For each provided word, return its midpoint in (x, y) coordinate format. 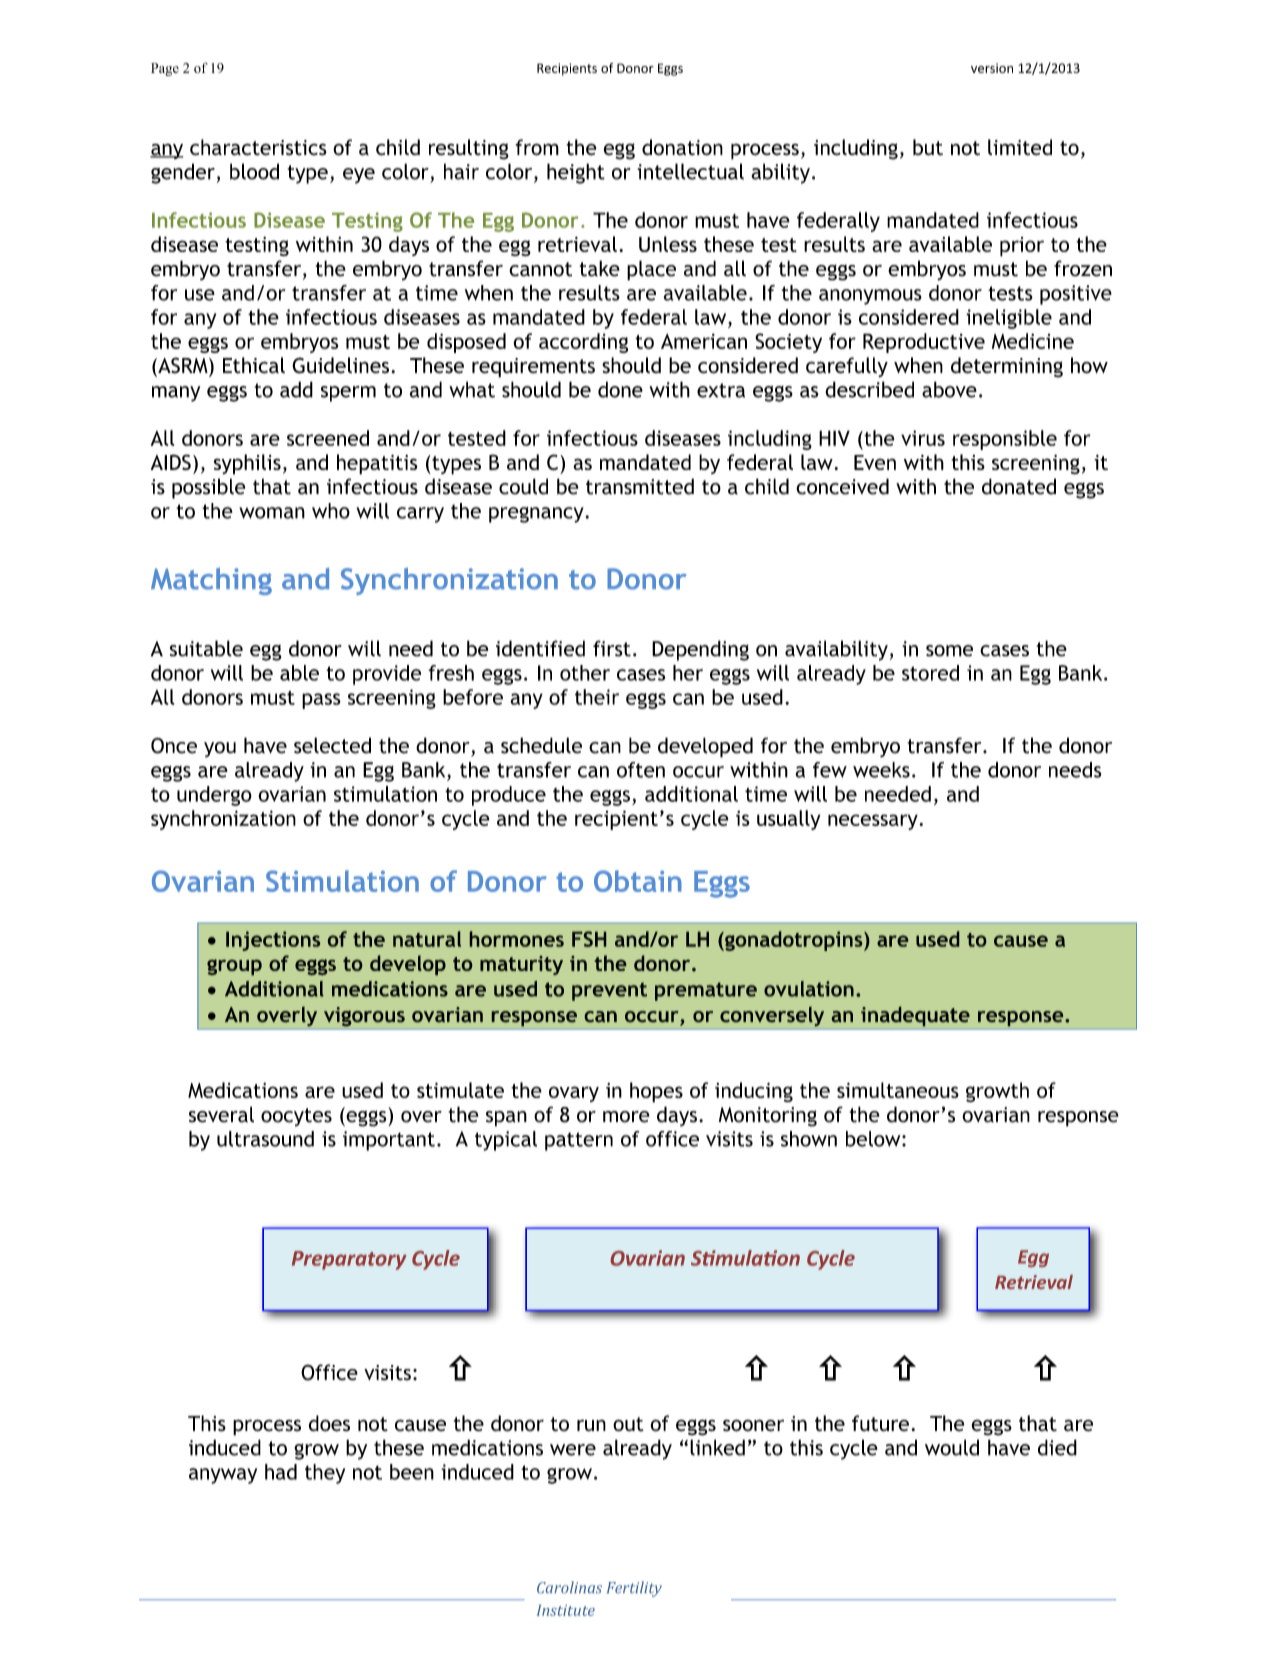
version (992, 68)
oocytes (296, 1117)
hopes (656, 1092)
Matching (211, 581)
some (949, 651)
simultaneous (898, 1090)
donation (682, 147)
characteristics (258, 147)
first (612, 648)
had (281, 1472)
